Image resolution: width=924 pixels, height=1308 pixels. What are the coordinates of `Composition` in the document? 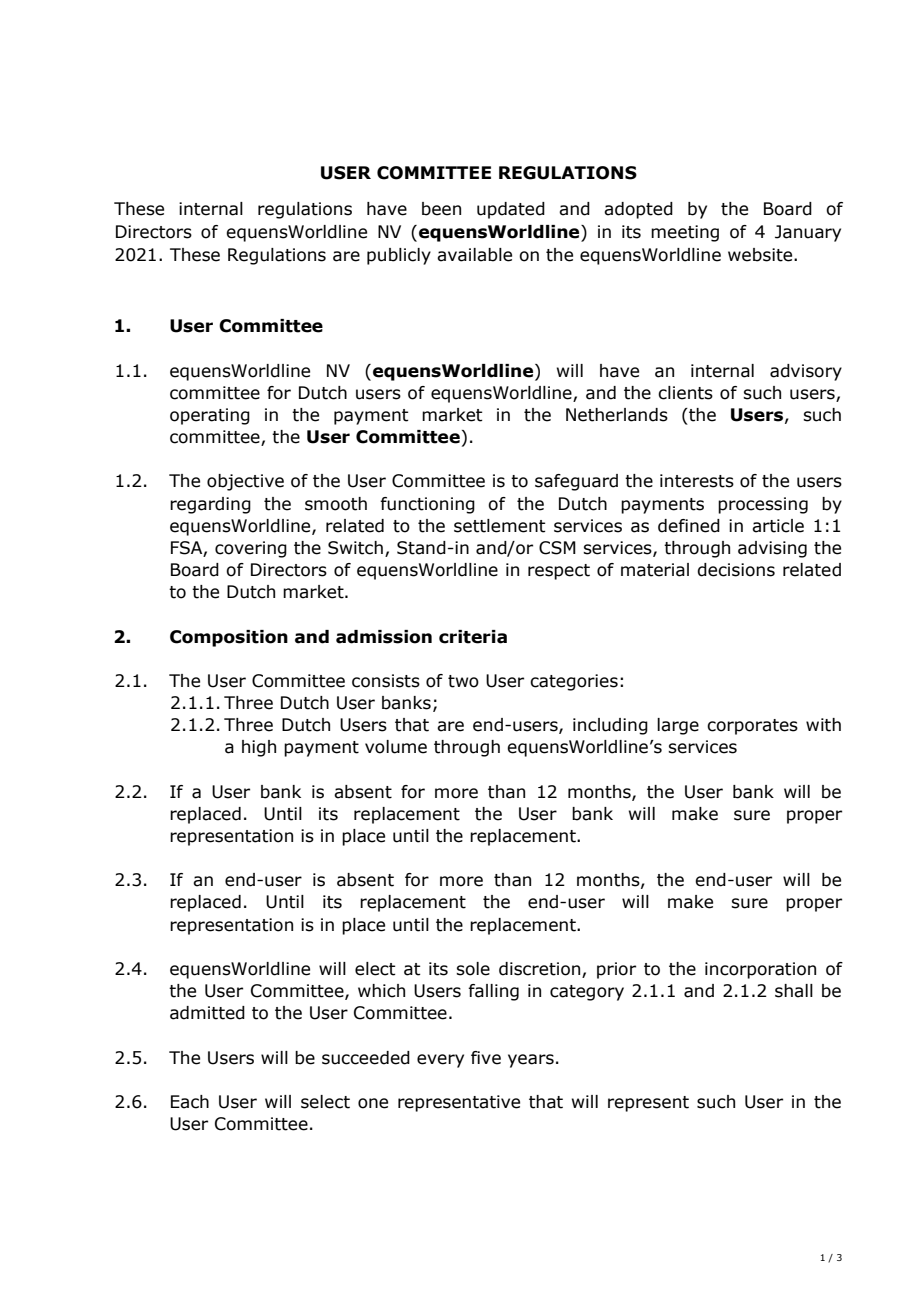 It's located at (229, 638).
